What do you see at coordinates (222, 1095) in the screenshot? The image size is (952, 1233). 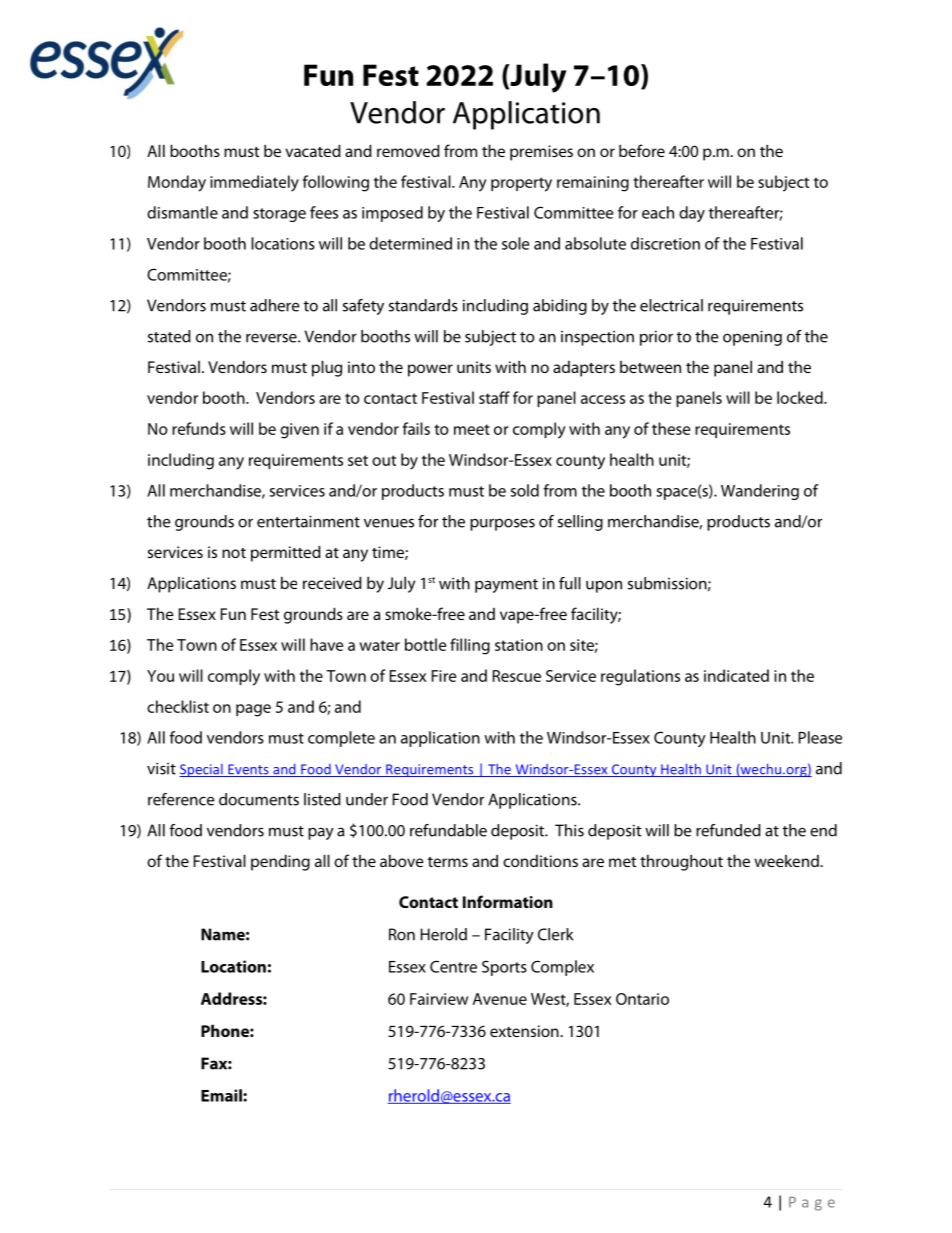 I see `Email` at bounding box center [222, 1095].
